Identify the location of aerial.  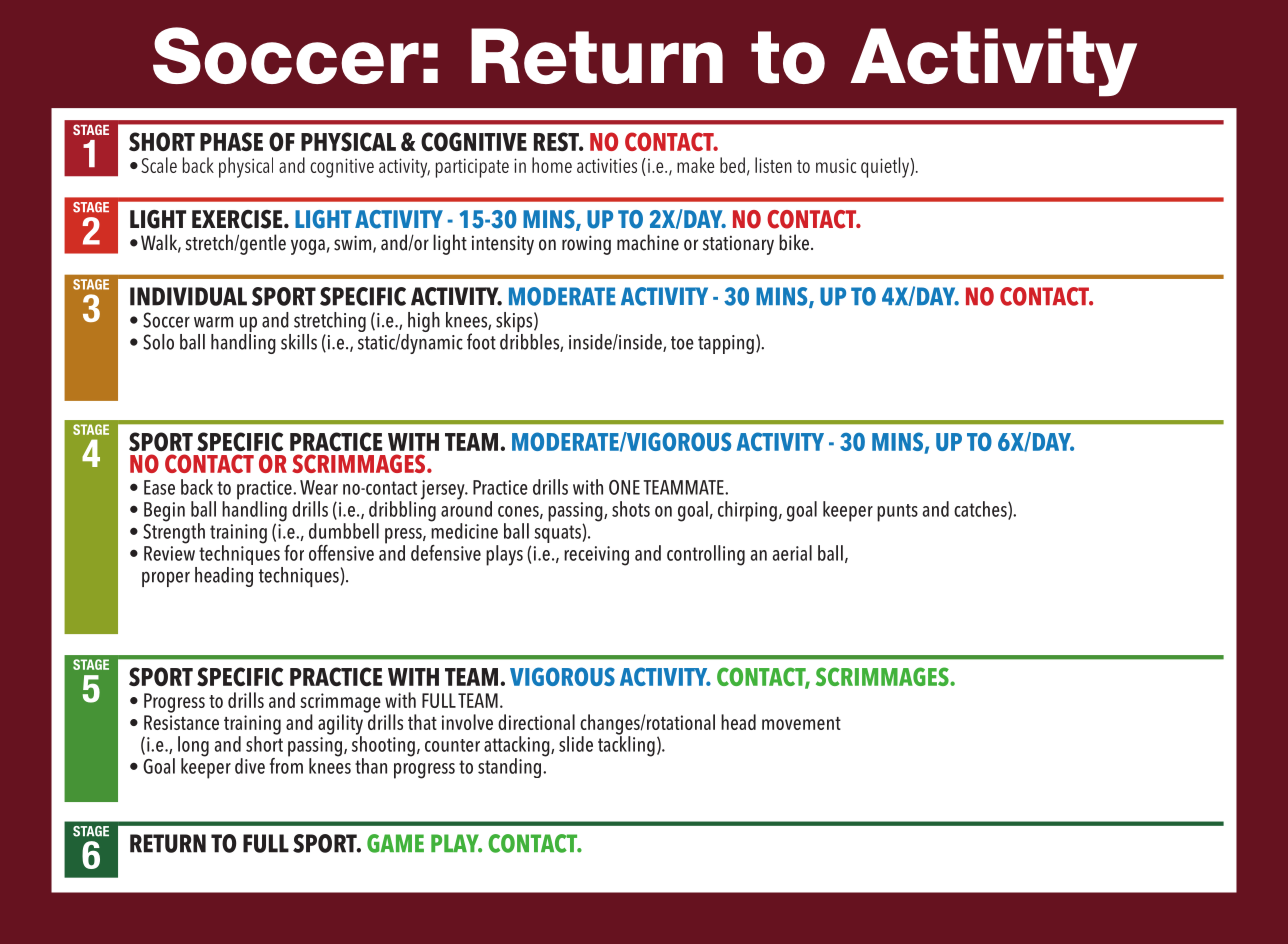
(792, 553).
